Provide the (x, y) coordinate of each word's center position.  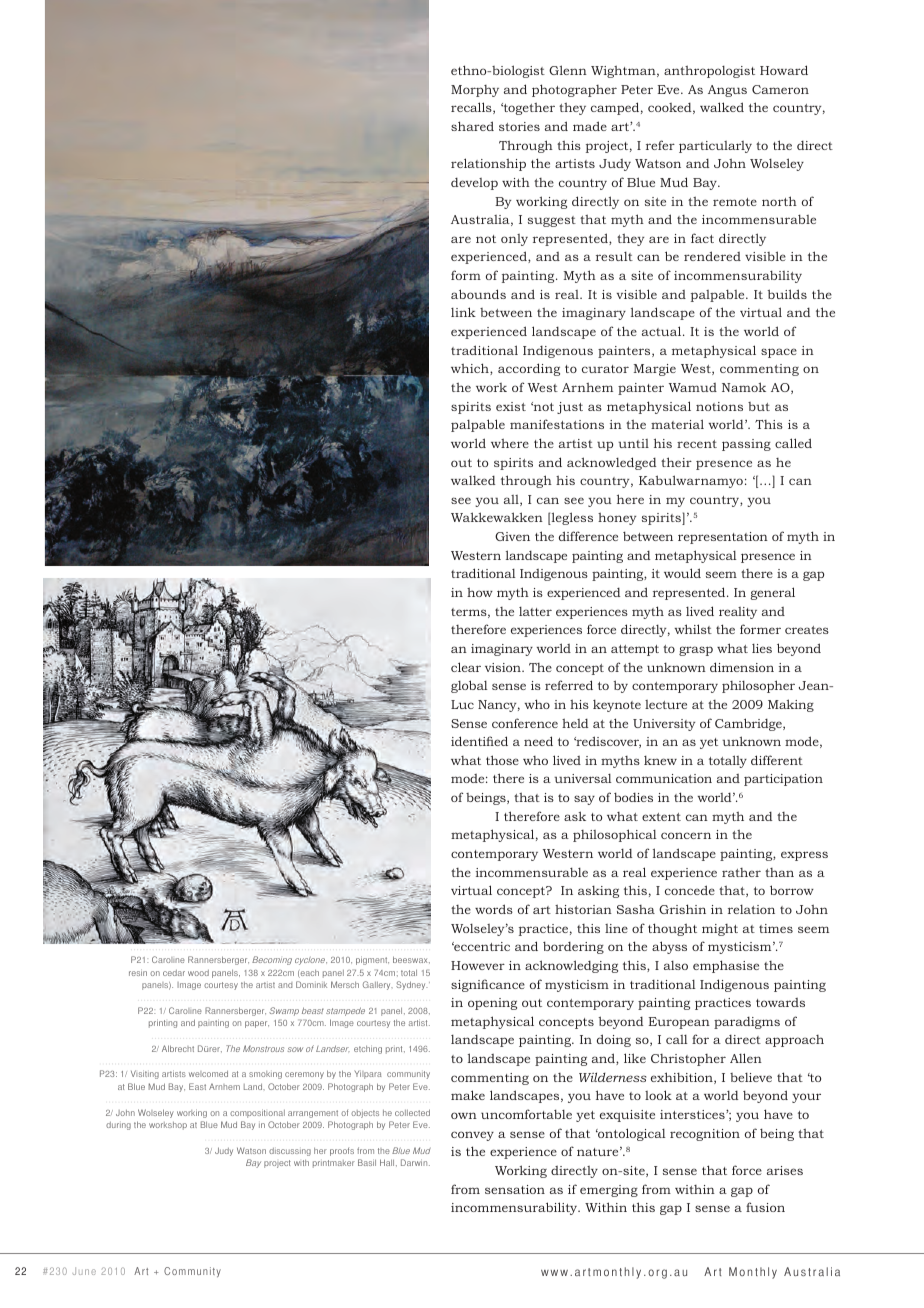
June (84, 1271)
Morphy (475, 91)
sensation (515, 1189)
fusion (765, 1207)
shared (472, 126)
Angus (727, 91)
